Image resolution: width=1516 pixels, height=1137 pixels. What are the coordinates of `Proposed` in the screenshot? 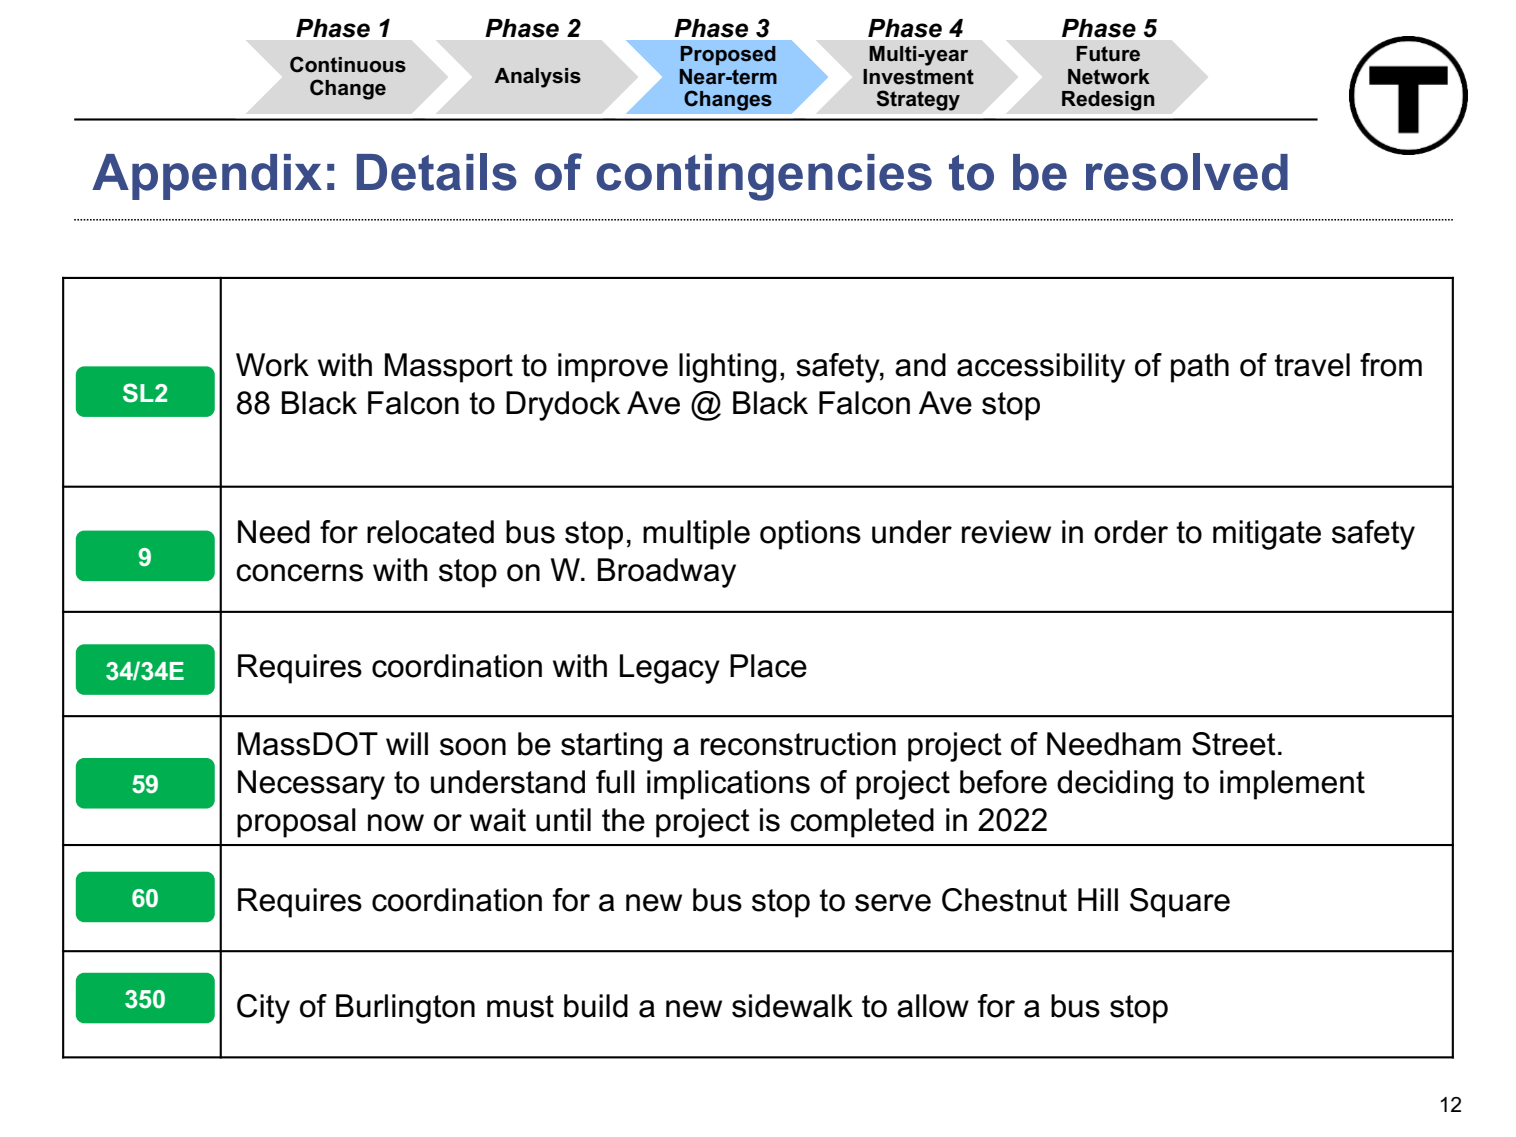 It's located at (728, 55).
